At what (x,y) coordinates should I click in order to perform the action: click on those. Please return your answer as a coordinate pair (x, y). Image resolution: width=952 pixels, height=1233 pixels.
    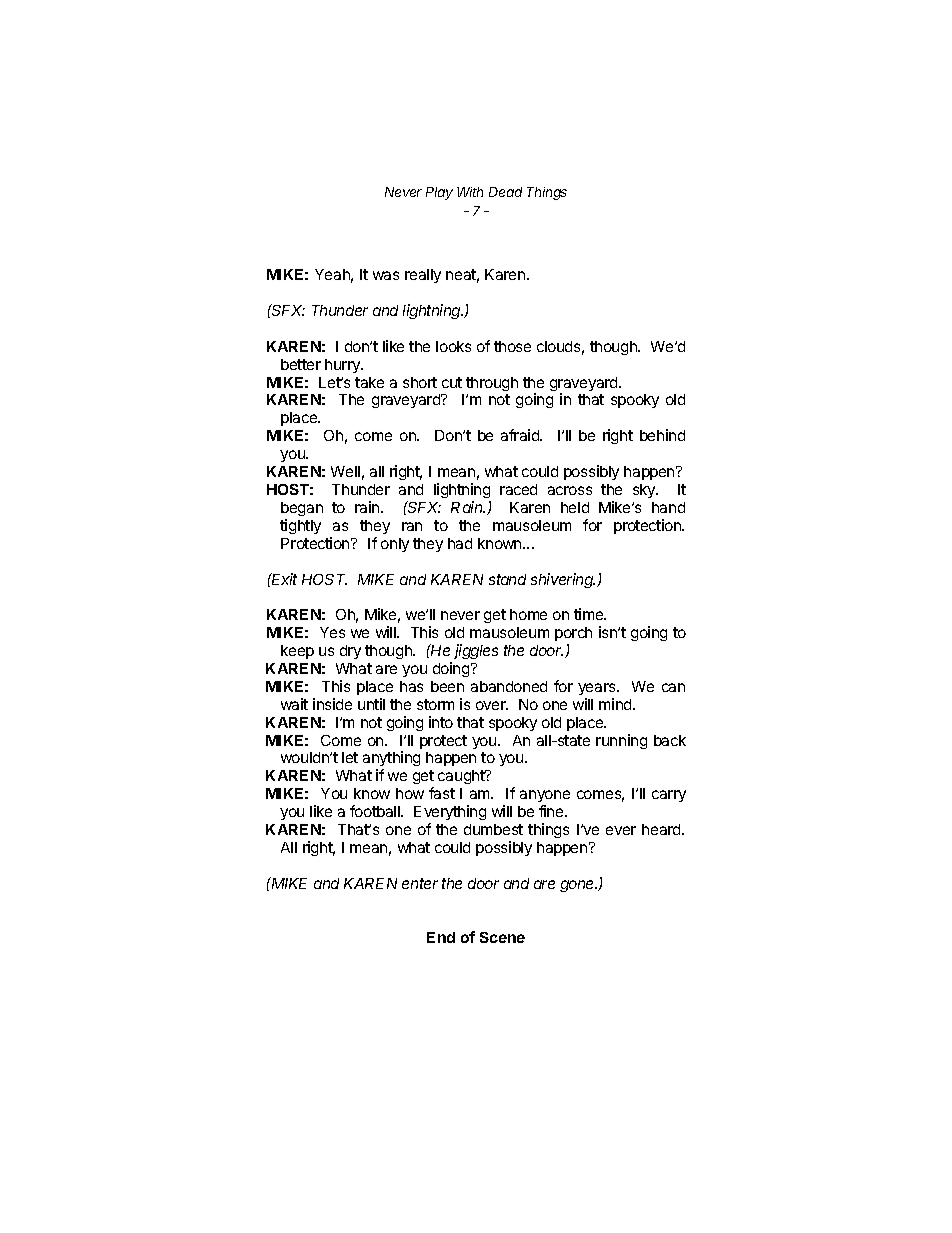
    Looking at the image, I should click on (512, 346).
